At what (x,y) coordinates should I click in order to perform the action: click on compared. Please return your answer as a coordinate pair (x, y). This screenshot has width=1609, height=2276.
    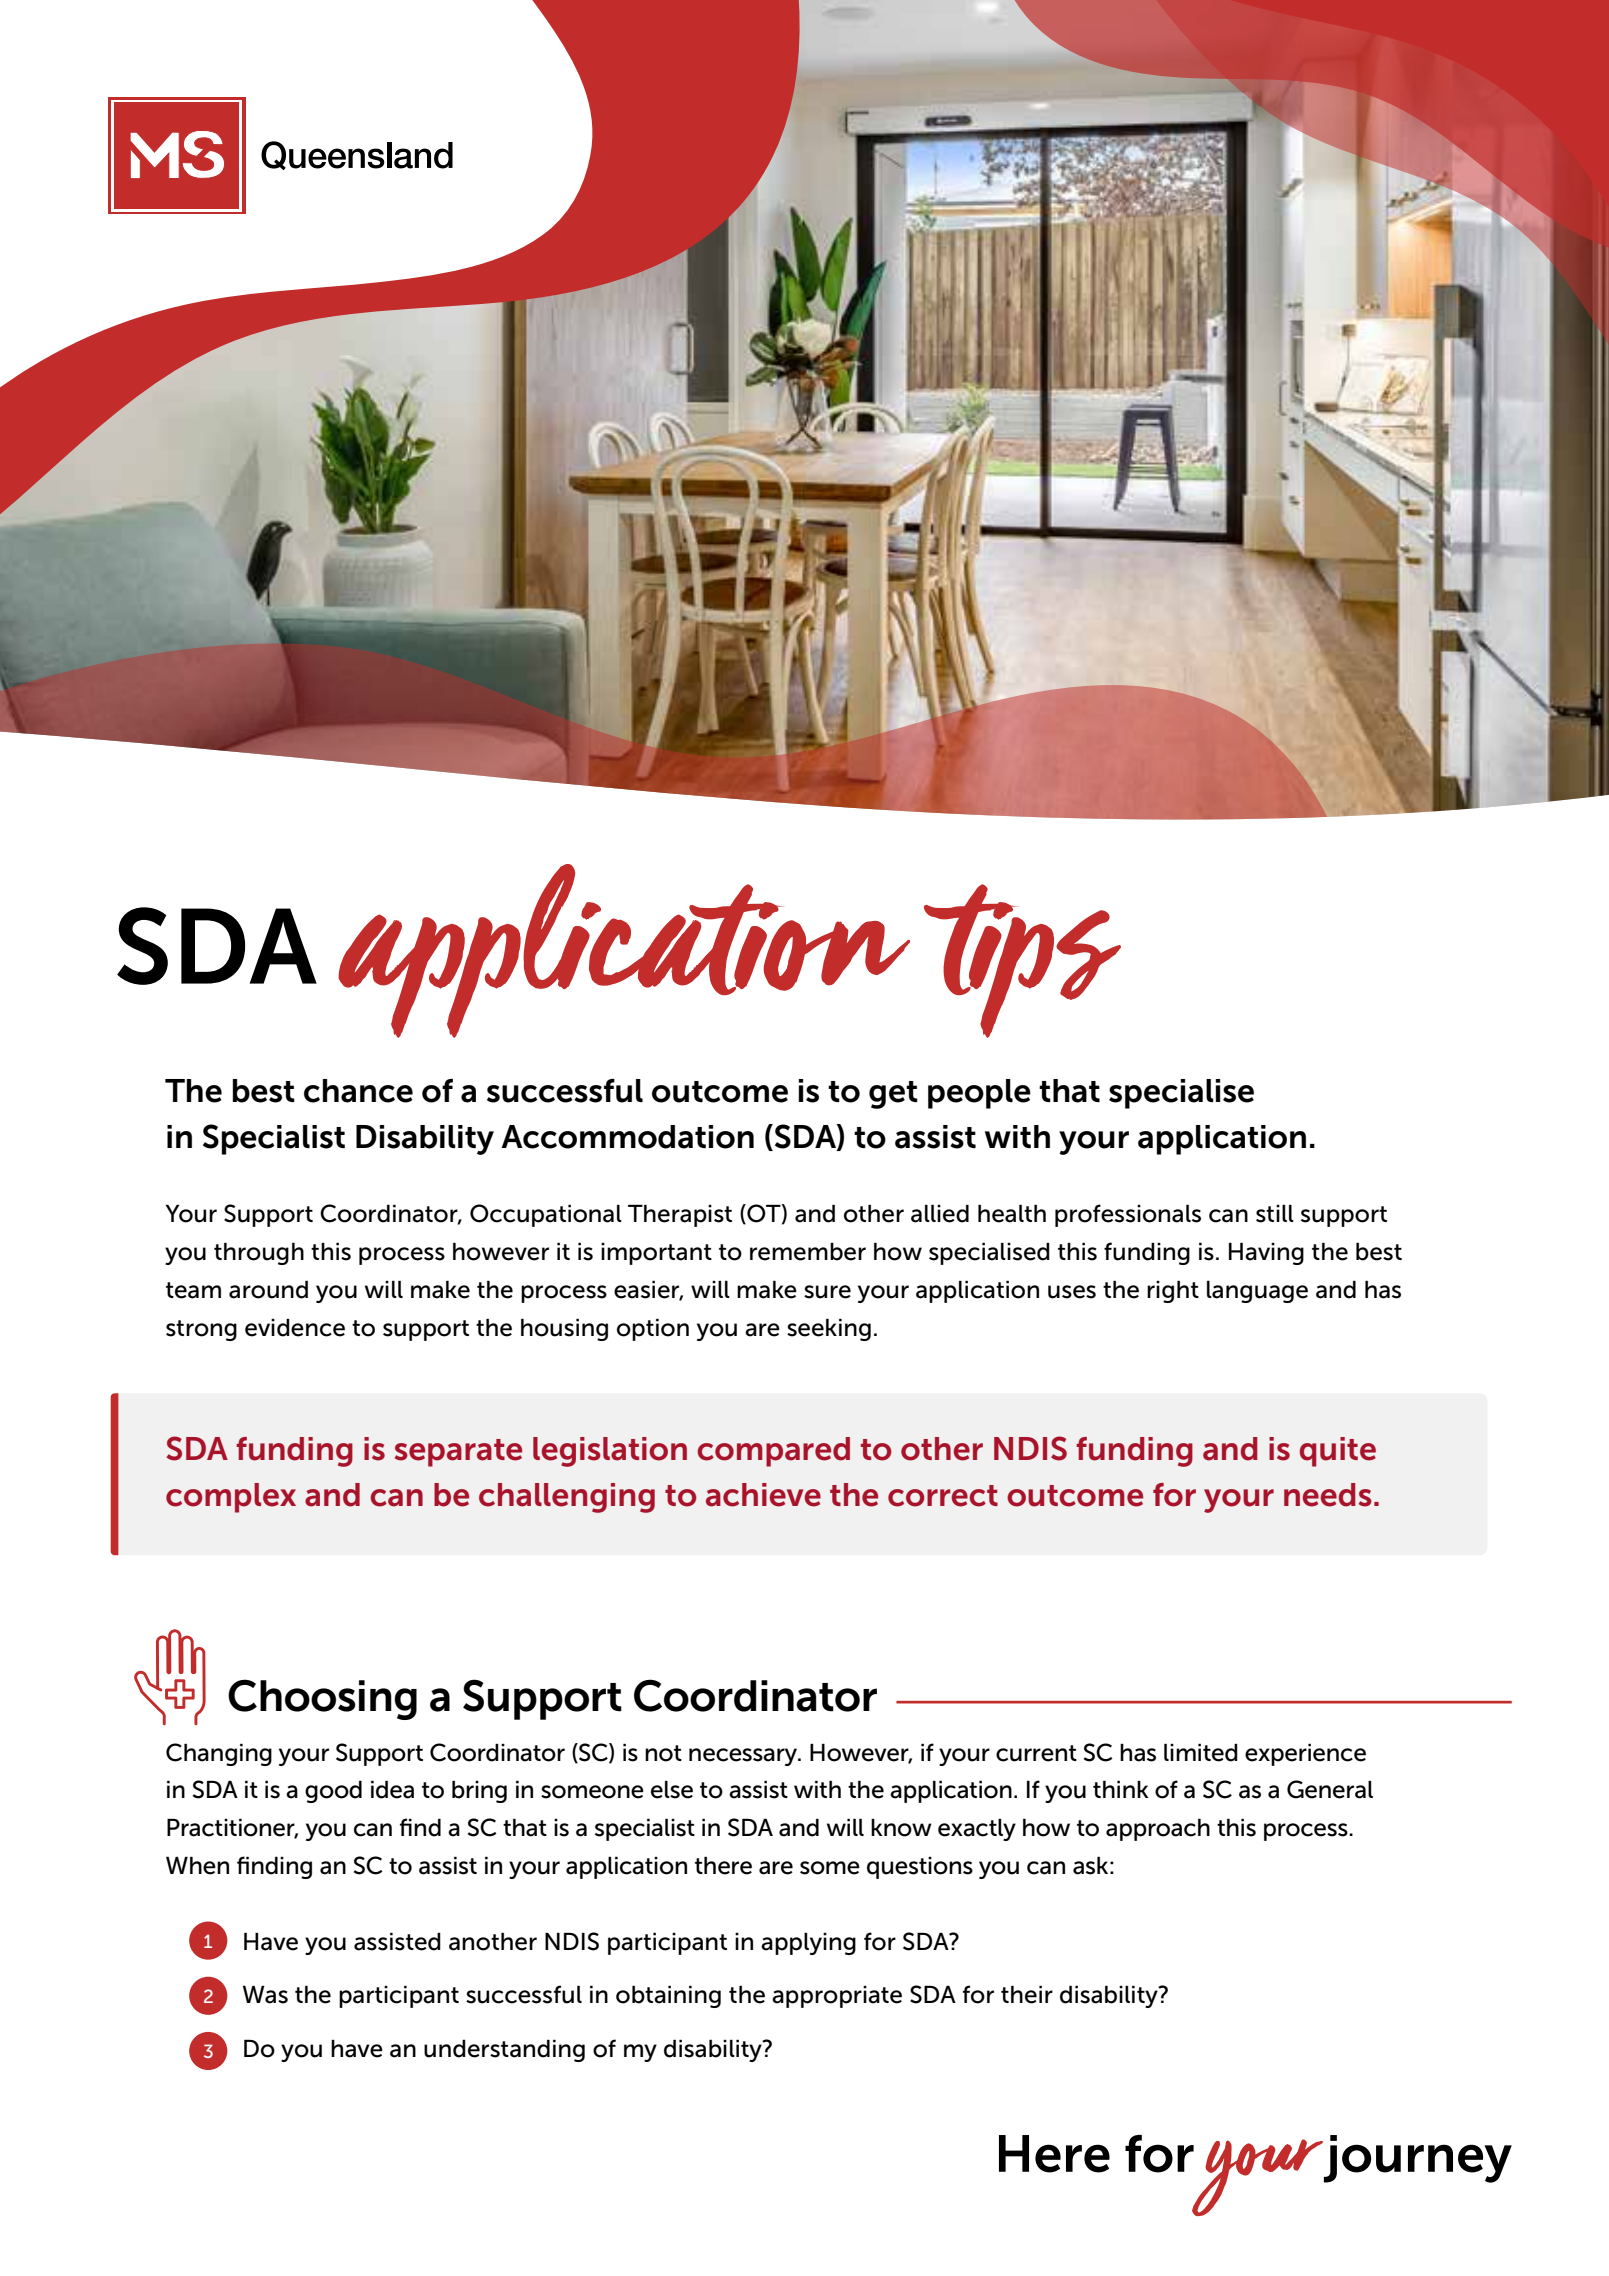
    Looking at the image, I should click on (773, 1452).
